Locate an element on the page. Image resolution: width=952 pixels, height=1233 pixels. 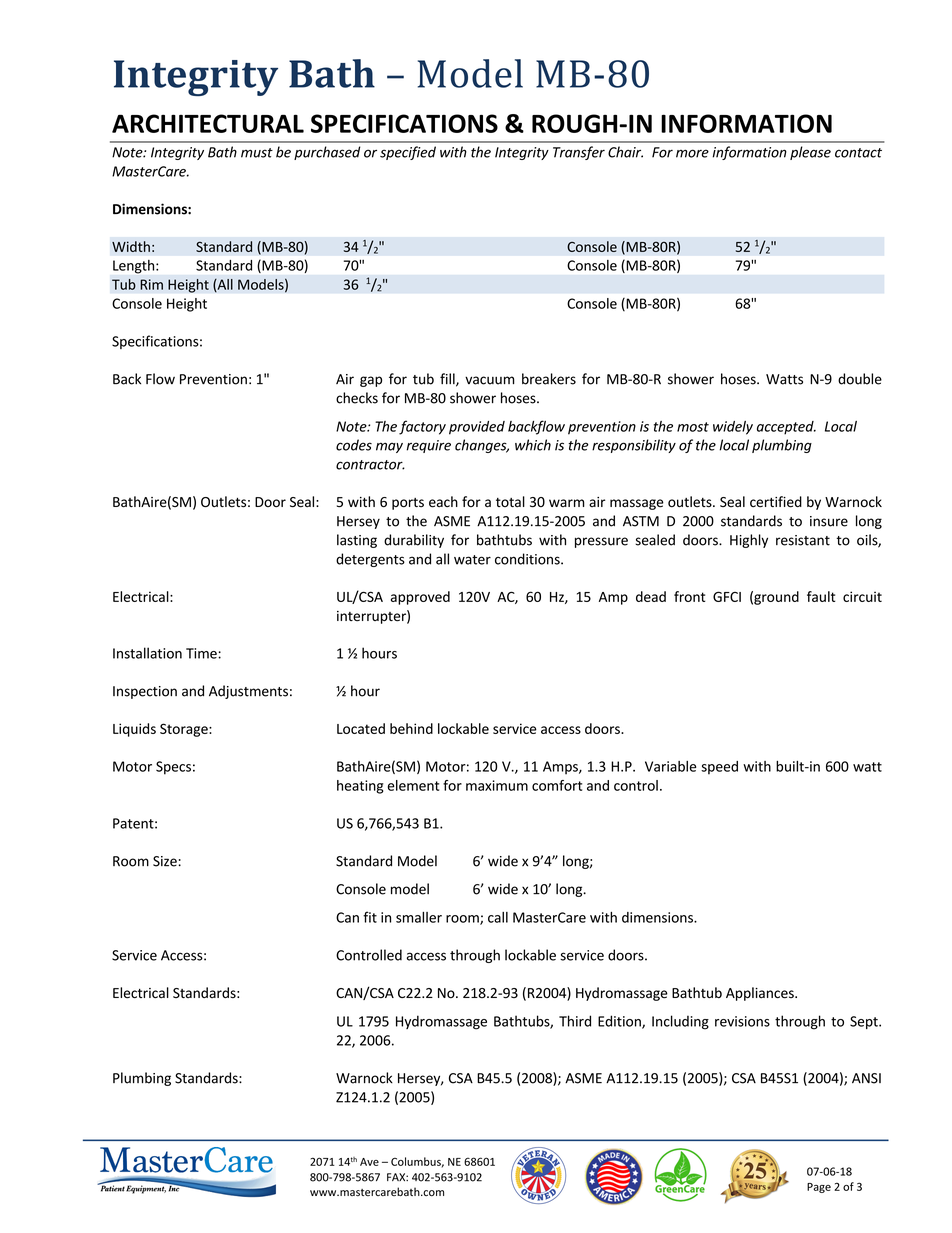
Third is located at coordinates (575, 1021).
